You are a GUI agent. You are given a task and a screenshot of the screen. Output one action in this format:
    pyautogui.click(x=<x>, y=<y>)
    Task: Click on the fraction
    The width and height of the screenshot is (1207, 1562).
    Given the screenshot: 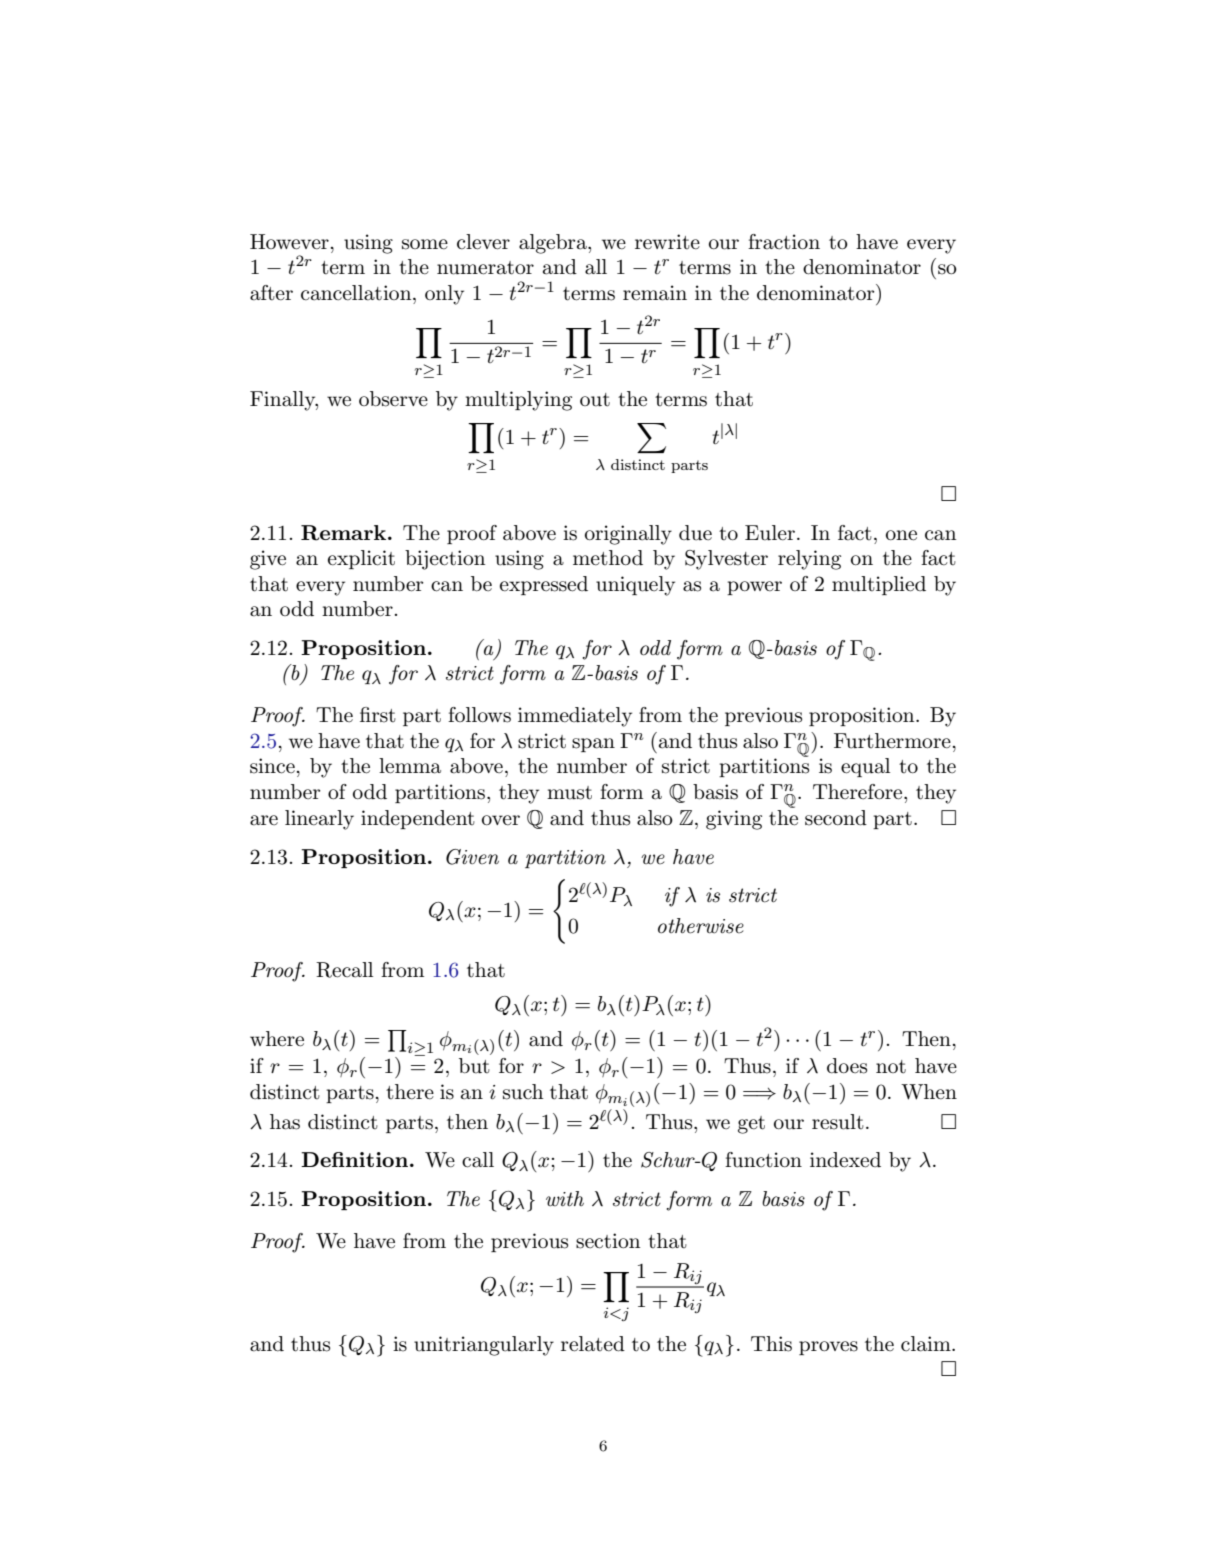 What is the action you would take?
    pyautogui.click(x=784, y=242)
